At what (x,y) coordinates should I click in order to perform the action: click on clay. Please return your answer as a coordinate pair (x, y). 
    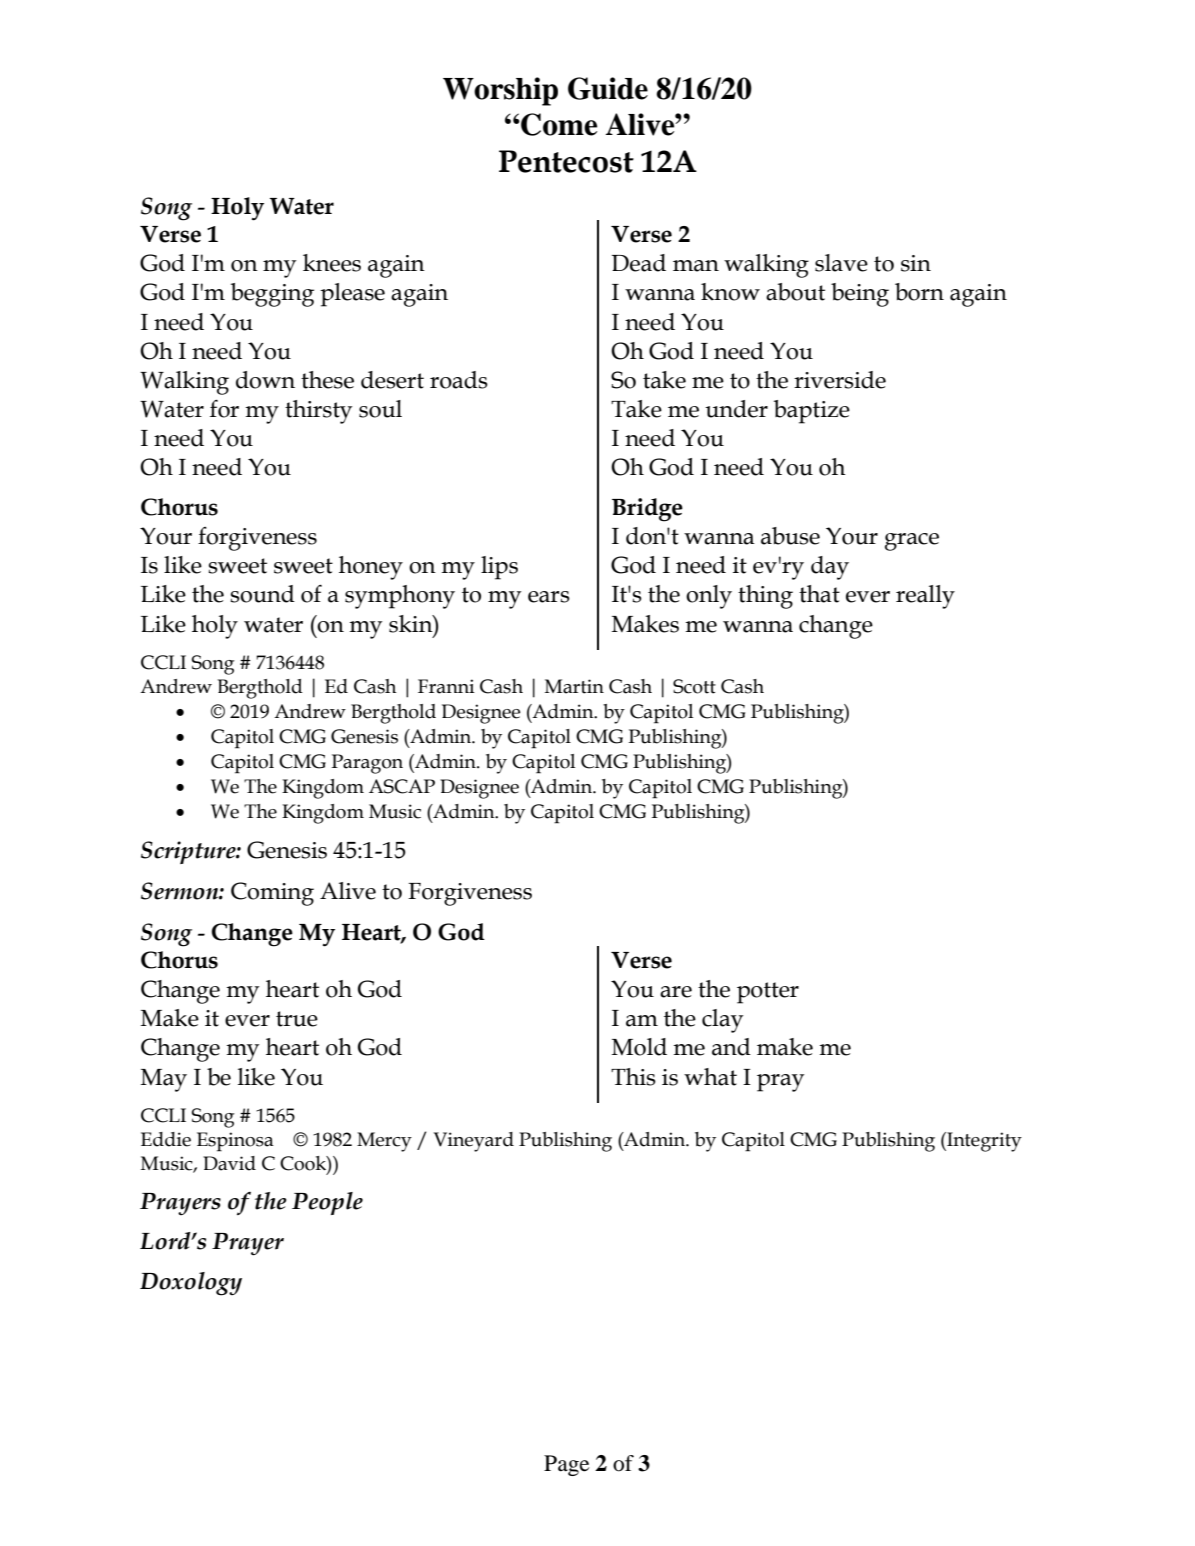
    Looking at the image, I should click on (722, 1021).
